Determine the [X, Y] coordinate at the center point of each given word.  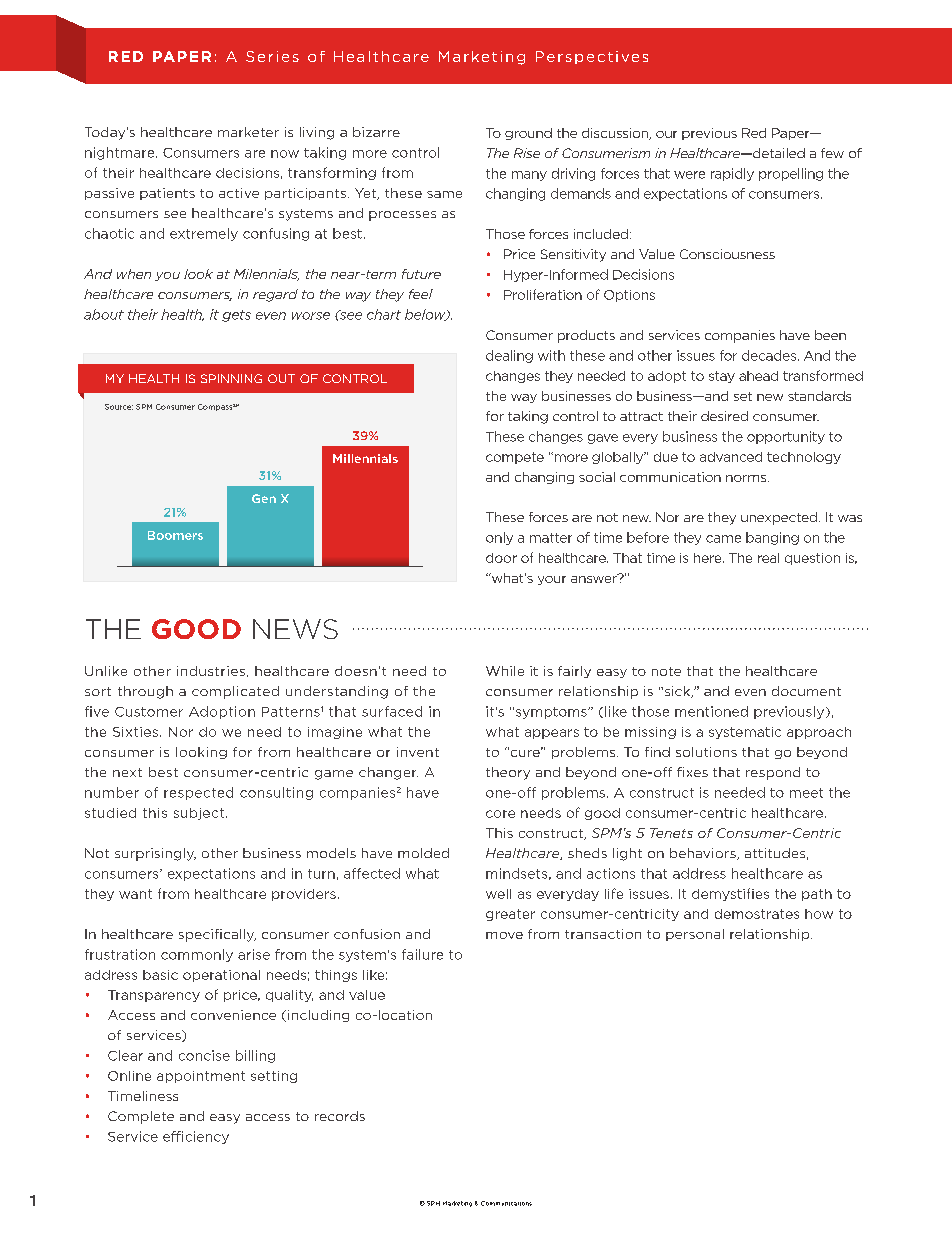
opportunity [786, 437]
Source [119, 407]
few [832, 153]
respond [773, 773]
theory [508, 773]
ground [528, 134]
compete [515, 458]
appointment [201, 1077]
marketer [248, 132]
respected [198, 793]
